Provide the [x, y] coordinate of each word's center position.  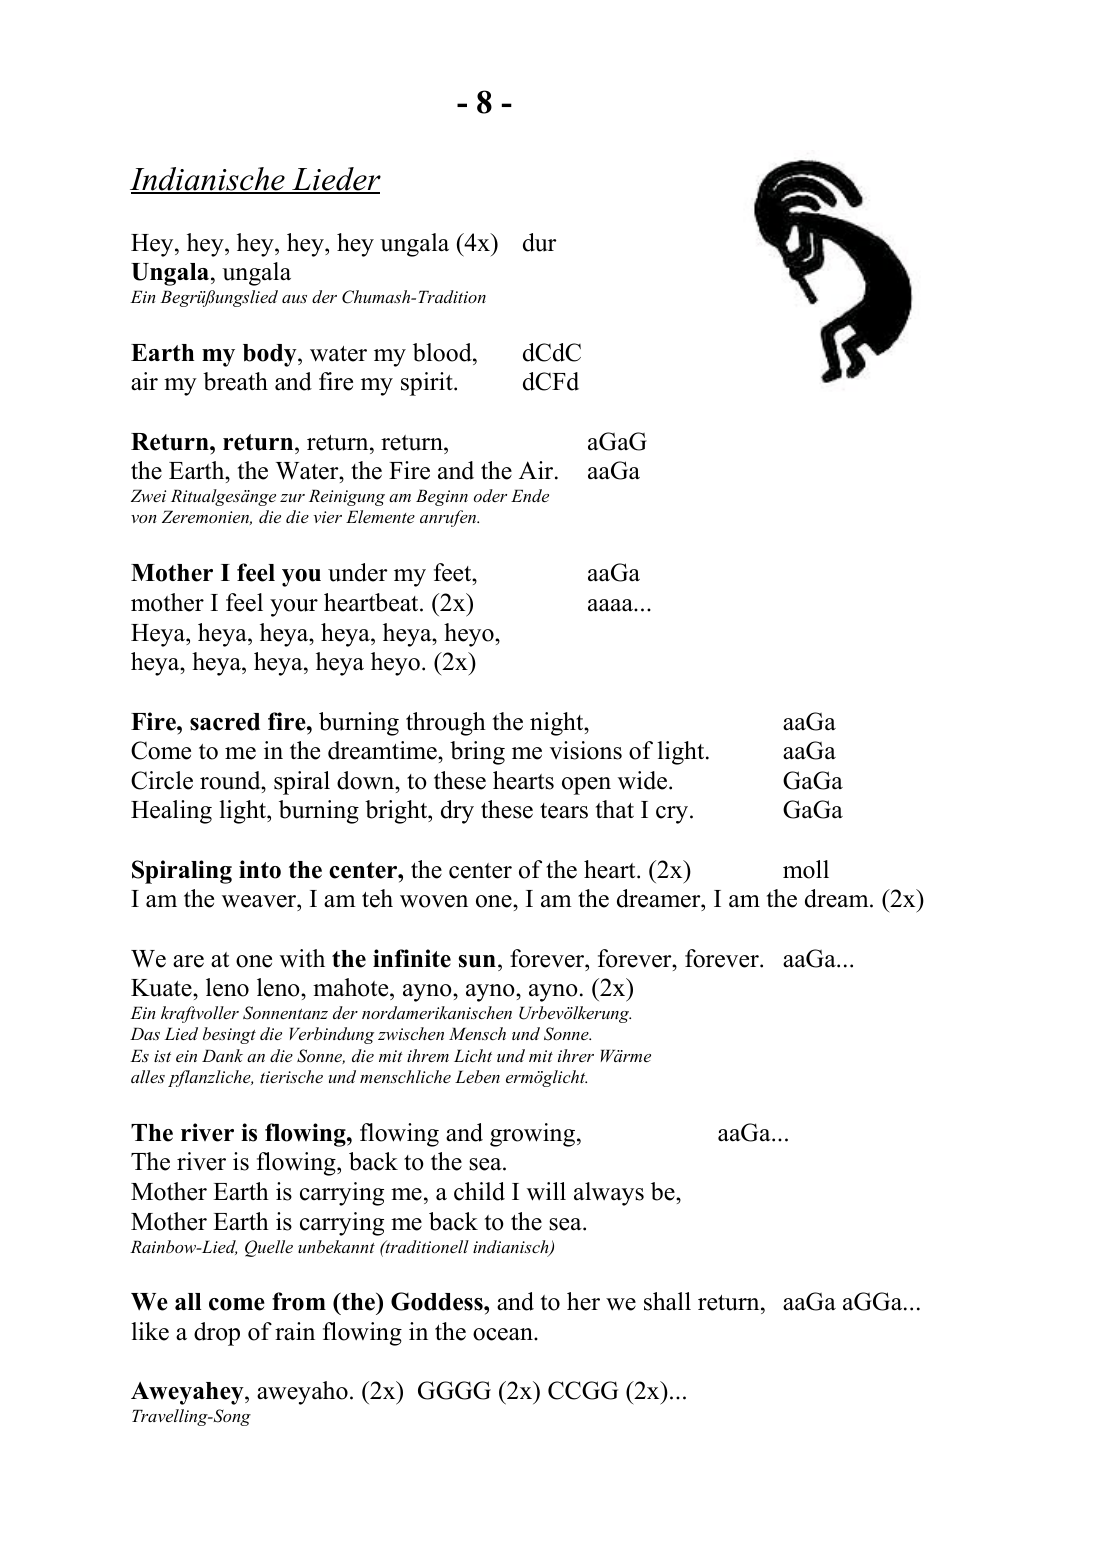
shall [667, 1301]
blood [443, 352]
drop [217, 1334]
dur [540, 242]
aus [294, 299]
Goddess [438, 1301]
